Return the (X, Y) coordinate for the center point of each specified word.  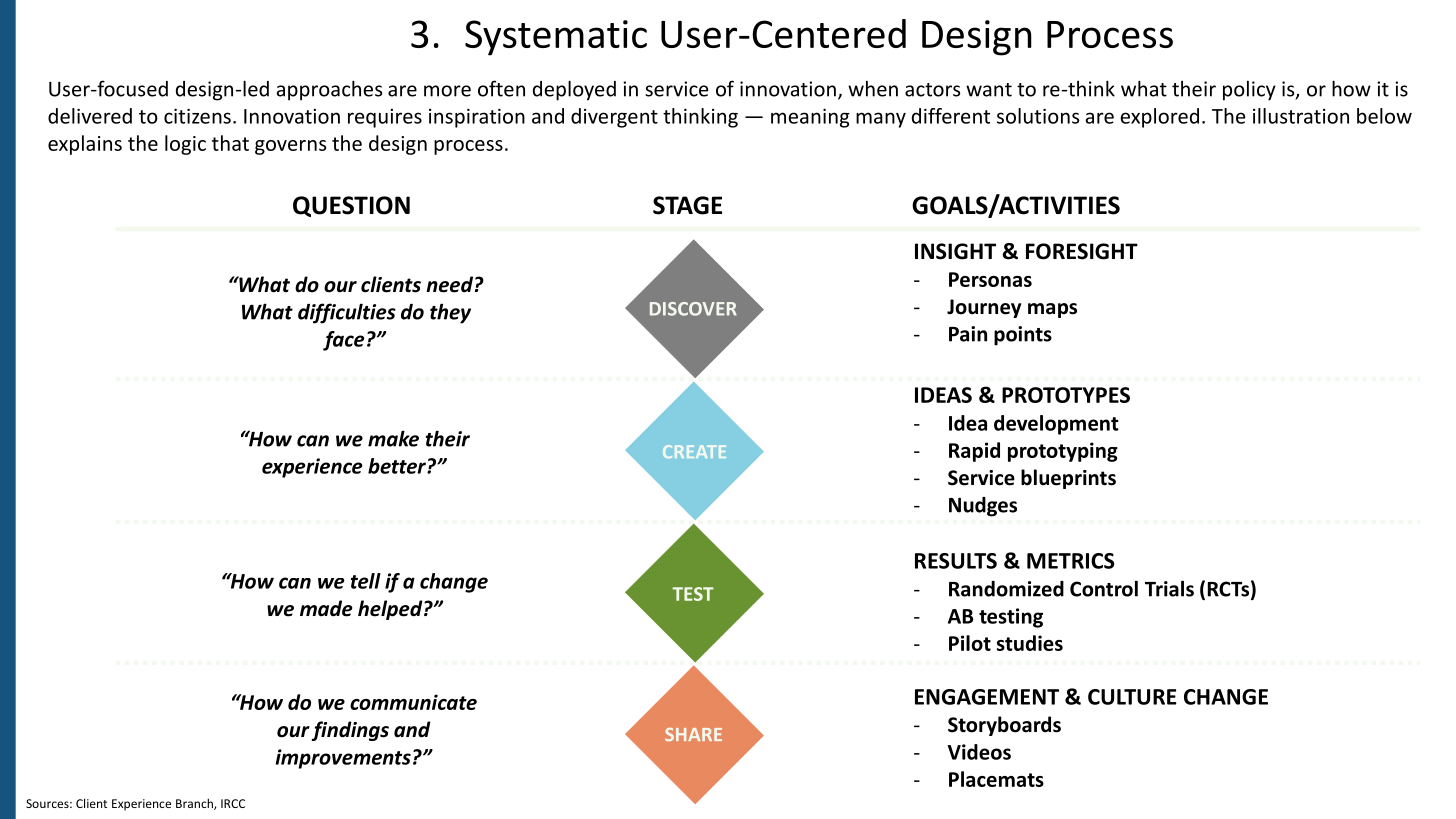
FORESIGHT (1082, 251)
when (873, 89)
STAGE (687, 205)
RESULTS (956, 561)
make (393, 439)
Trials (1169, 588)
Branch (195, 804)
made (326, 608)
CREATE (694, 451)
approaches (329, 90)
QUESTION (351, 206)
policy (1249, 91)
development (1056, 425)
